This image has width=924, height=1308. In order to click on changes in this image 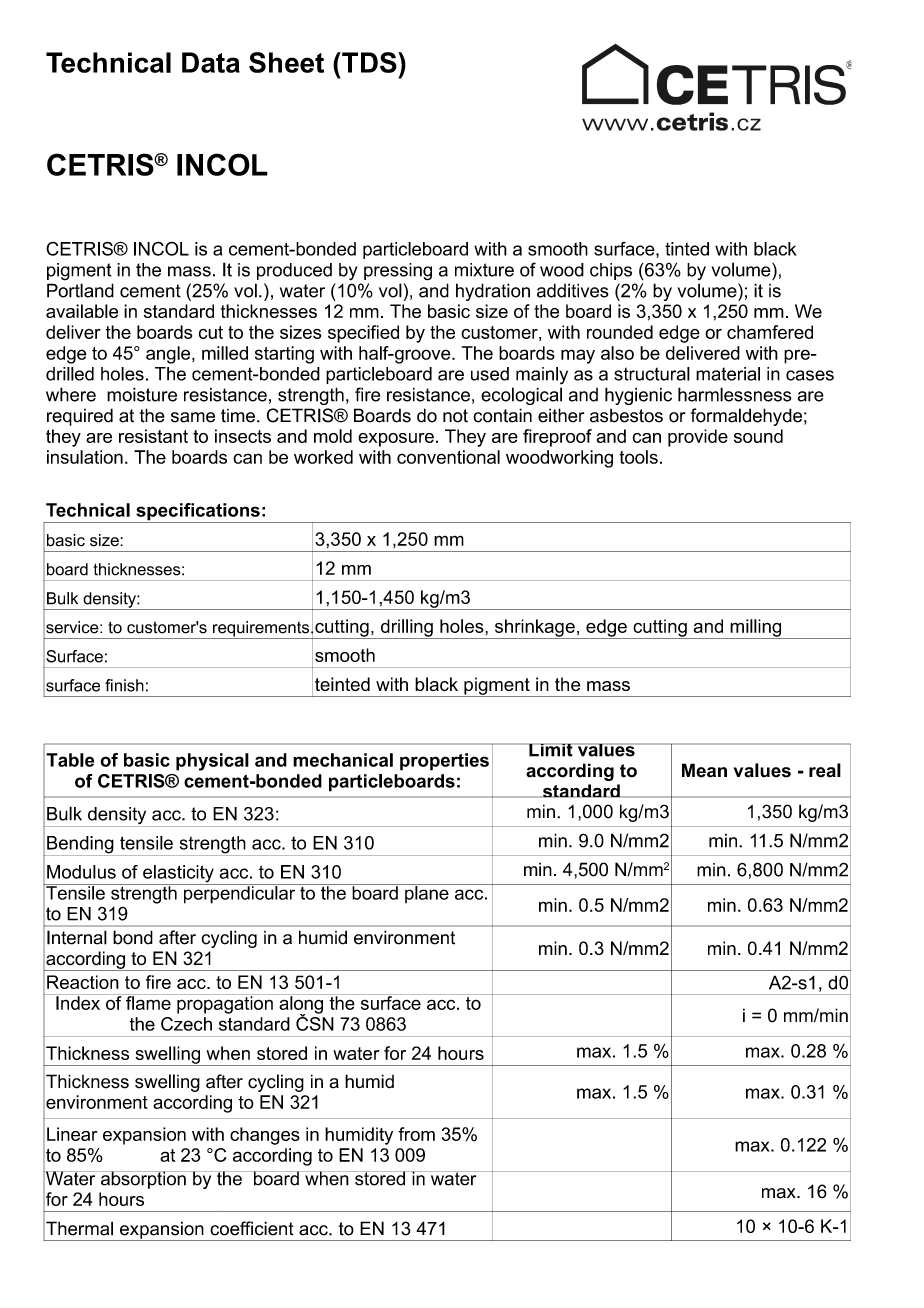, I will do `click(265, 1136)`.
